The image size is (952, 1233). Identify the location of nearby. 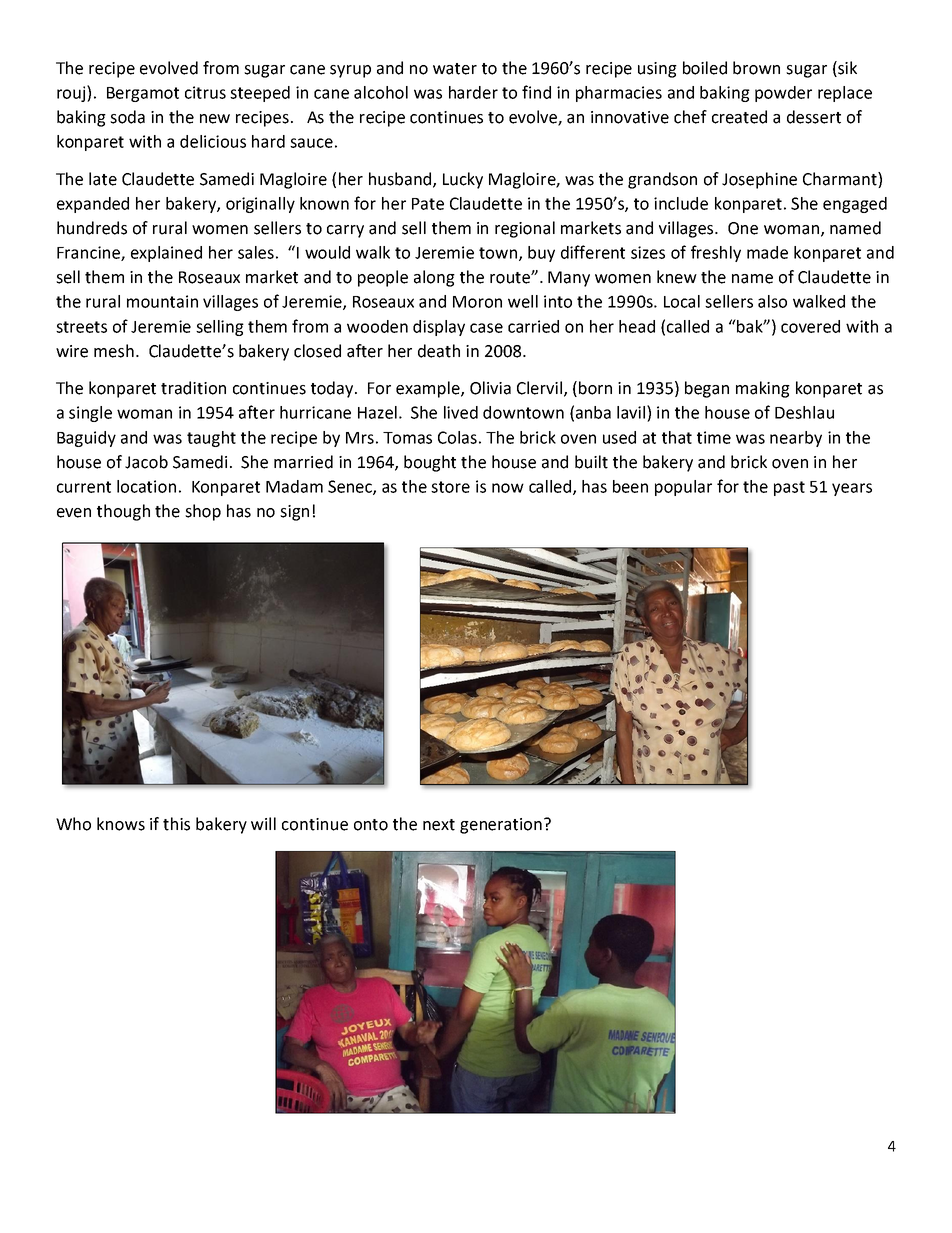
(796, 439).
